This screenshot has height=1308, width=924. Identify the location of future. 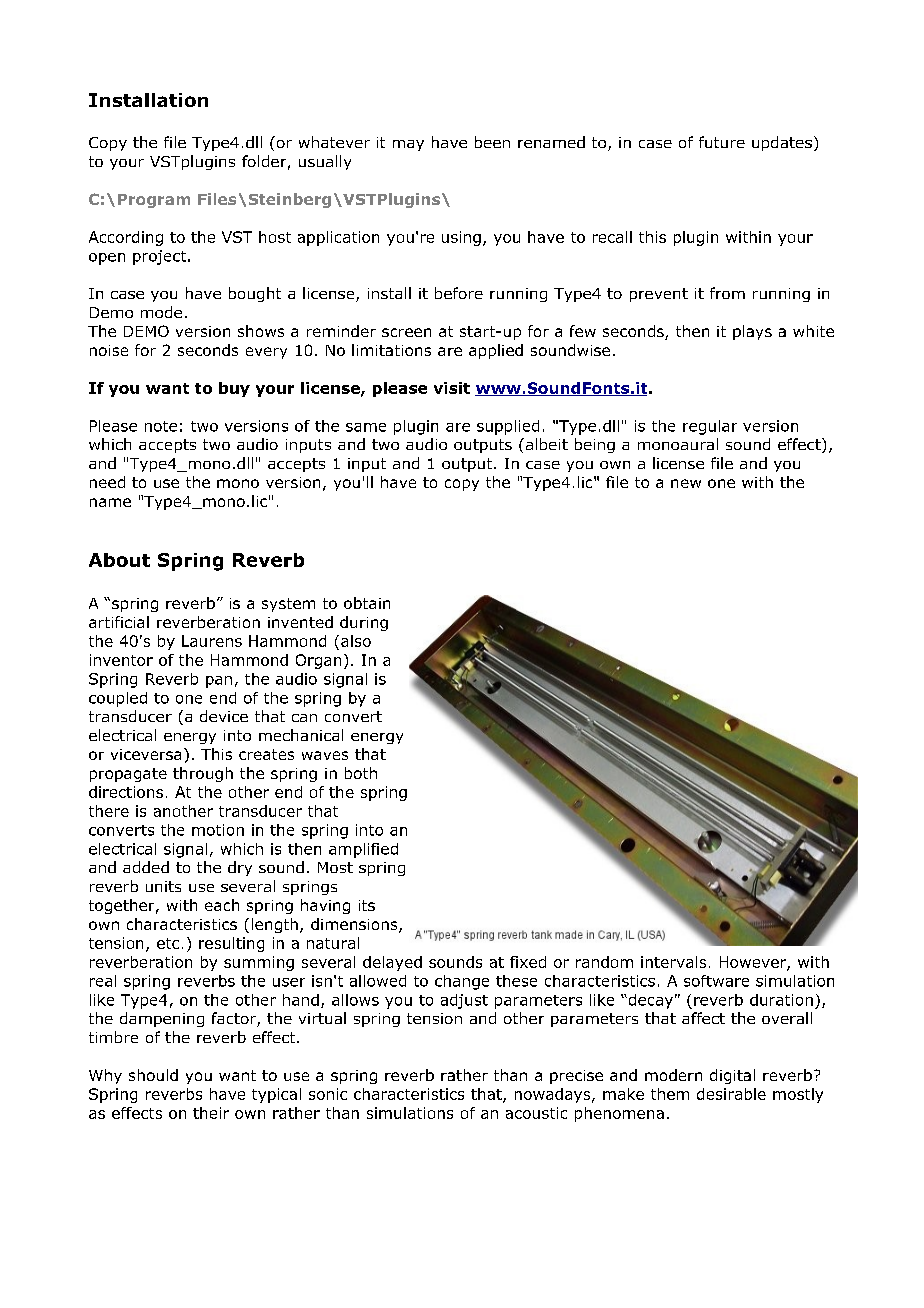
(722, 142).
